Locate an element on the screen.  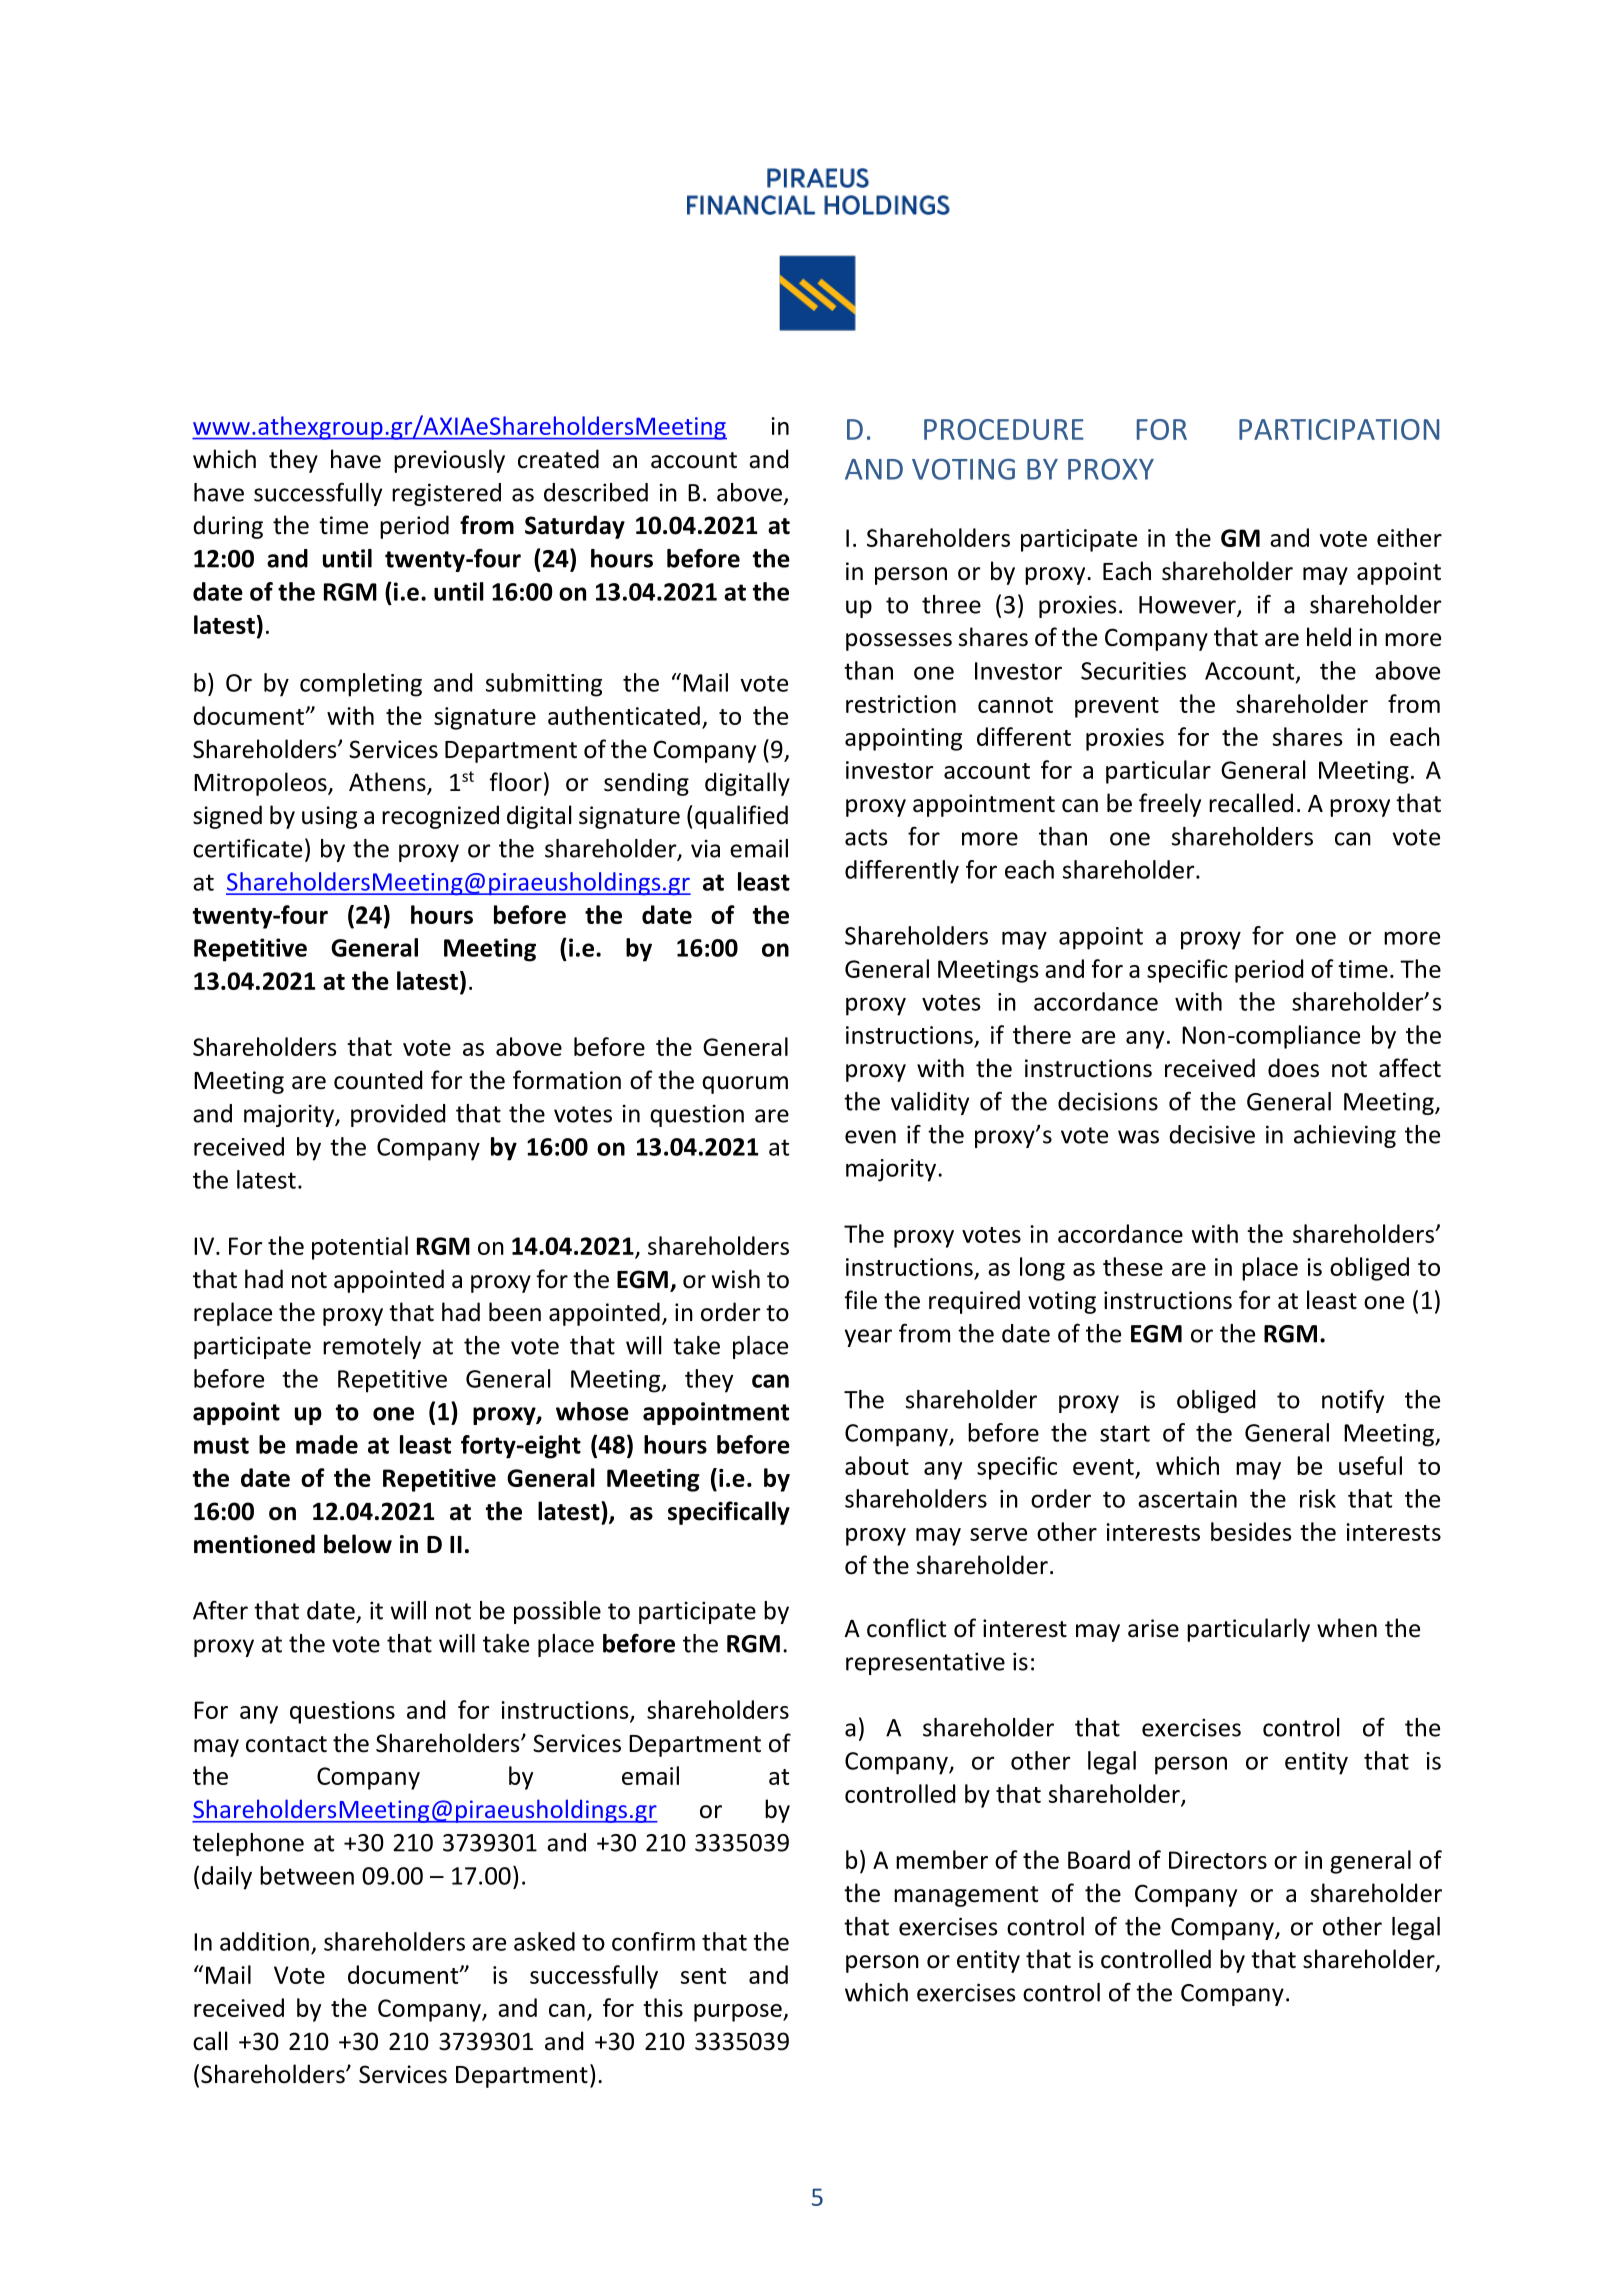
registered is located at coordinates (446, 494).
